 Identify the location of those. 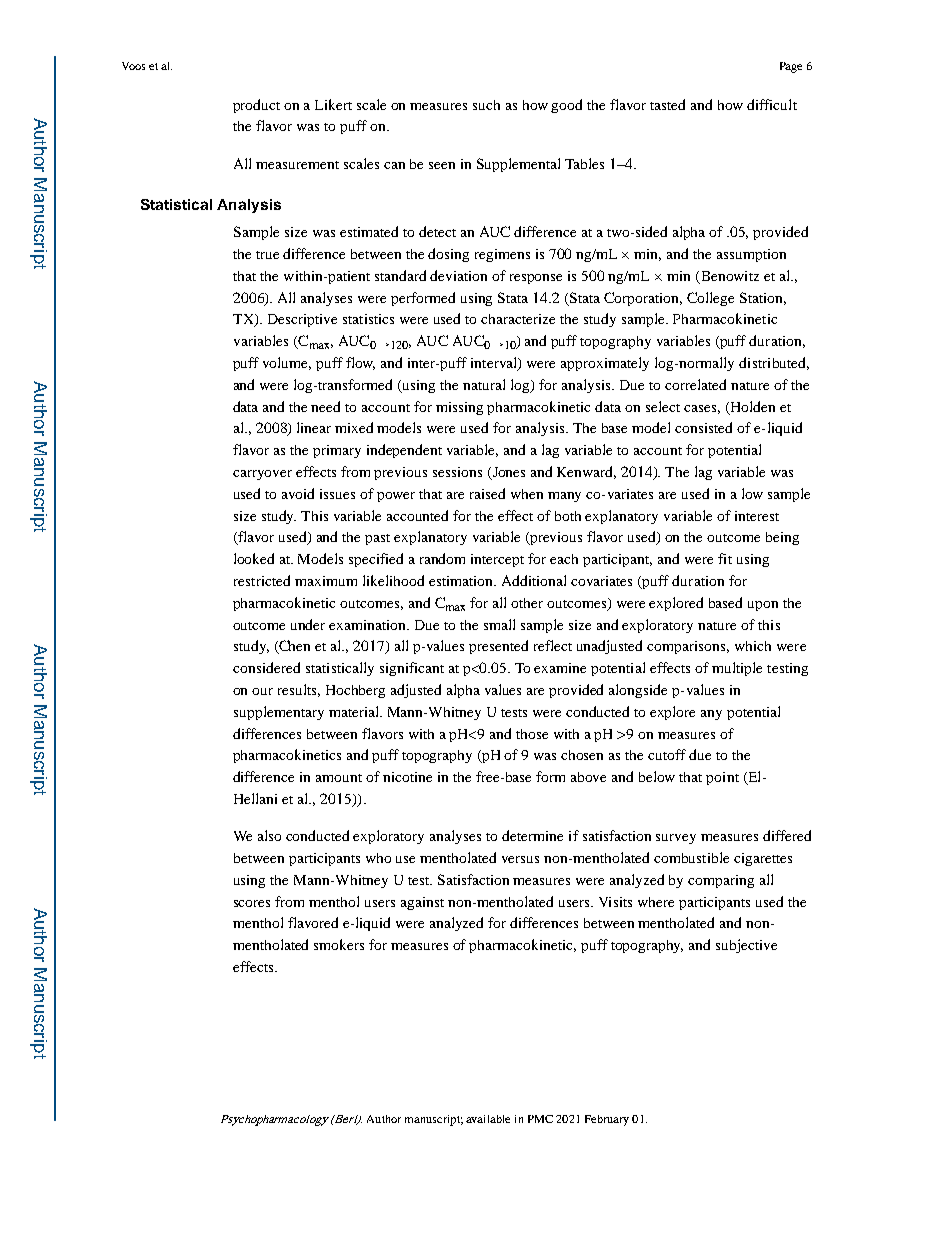
(532, 734).
